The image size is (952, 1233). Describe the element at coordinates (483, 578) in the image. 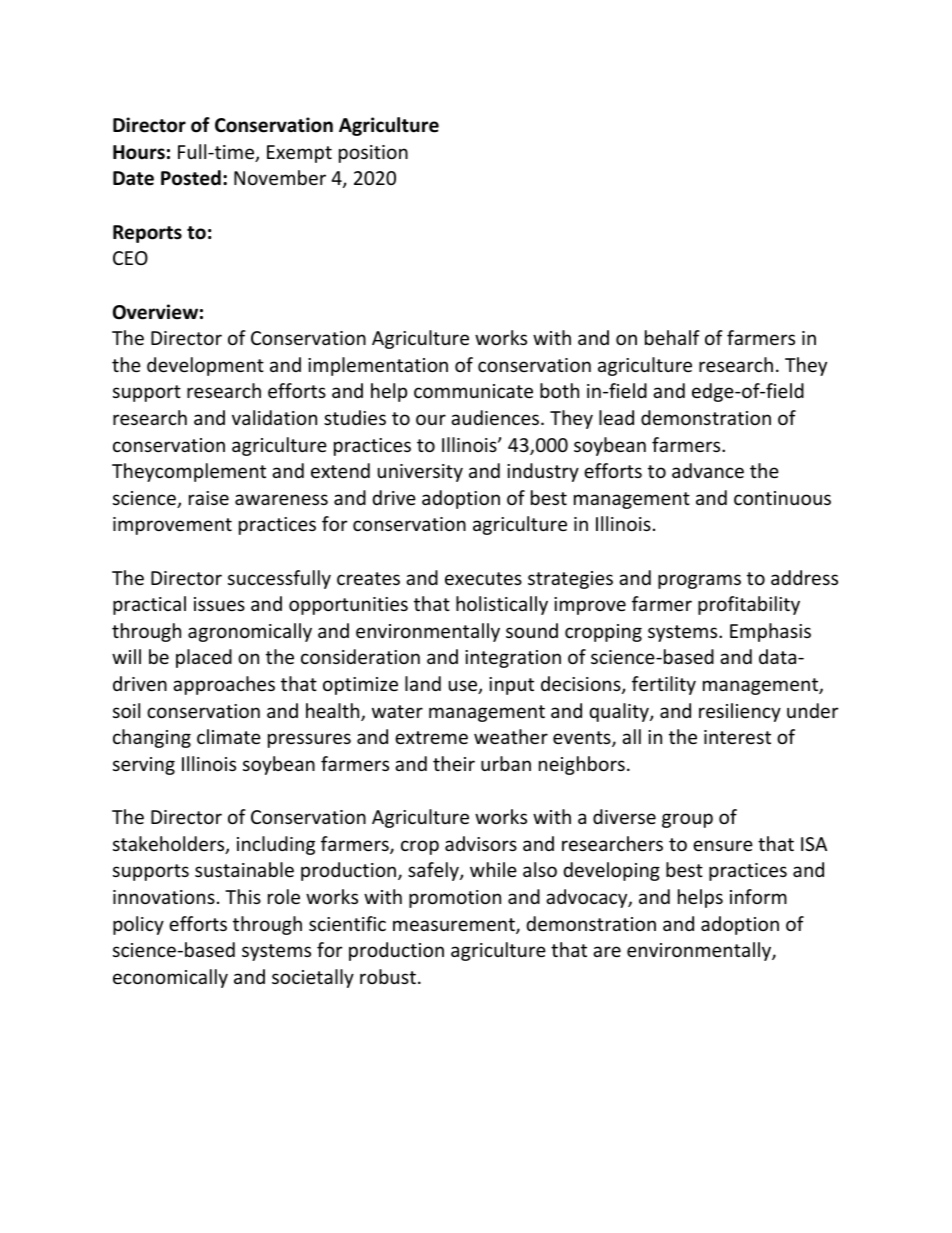

I see `executes` at that location.
